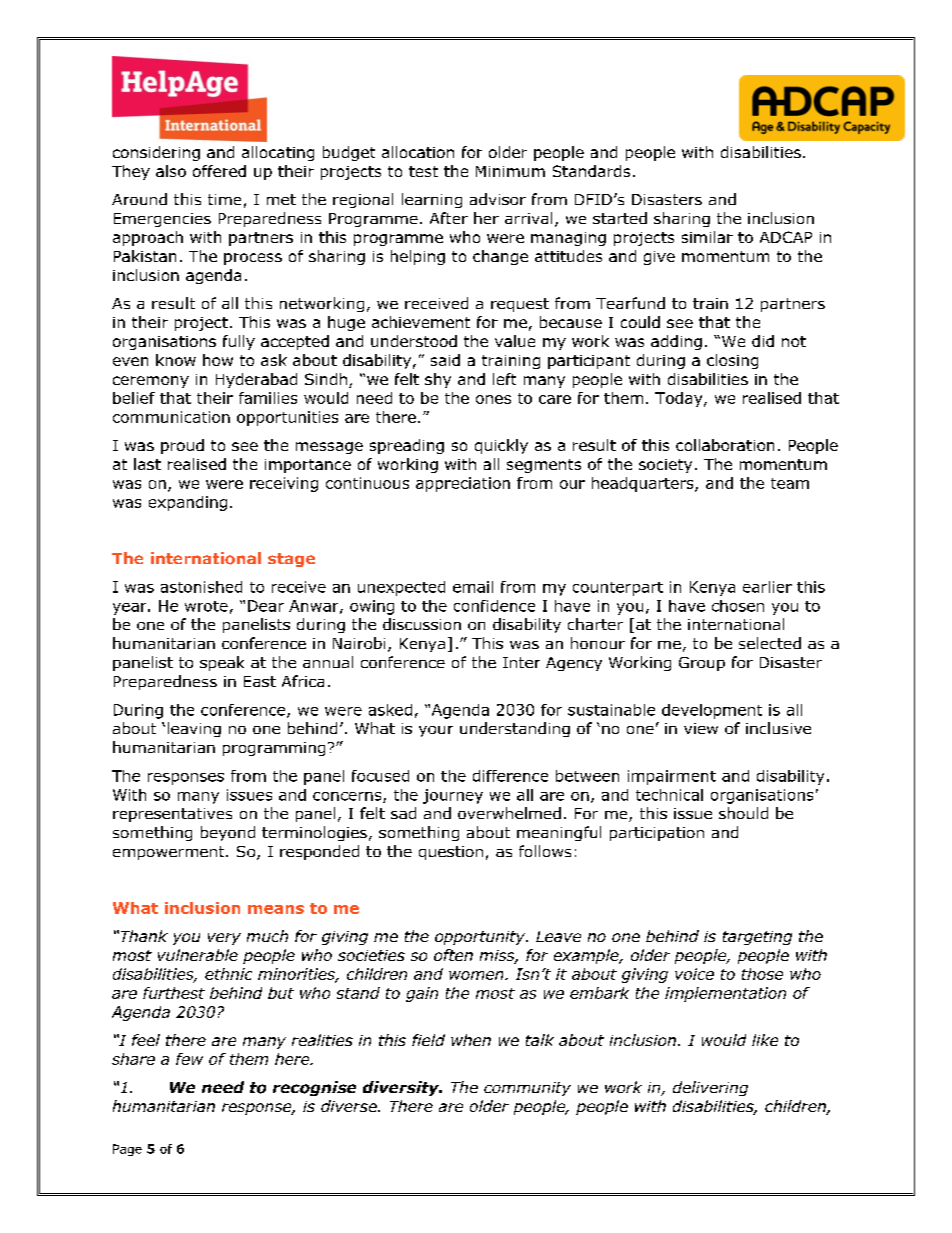 The width and height of the page is (952, 1233). Describe the element at coordinates (665, 466) in the page. I see `society` at that location.
